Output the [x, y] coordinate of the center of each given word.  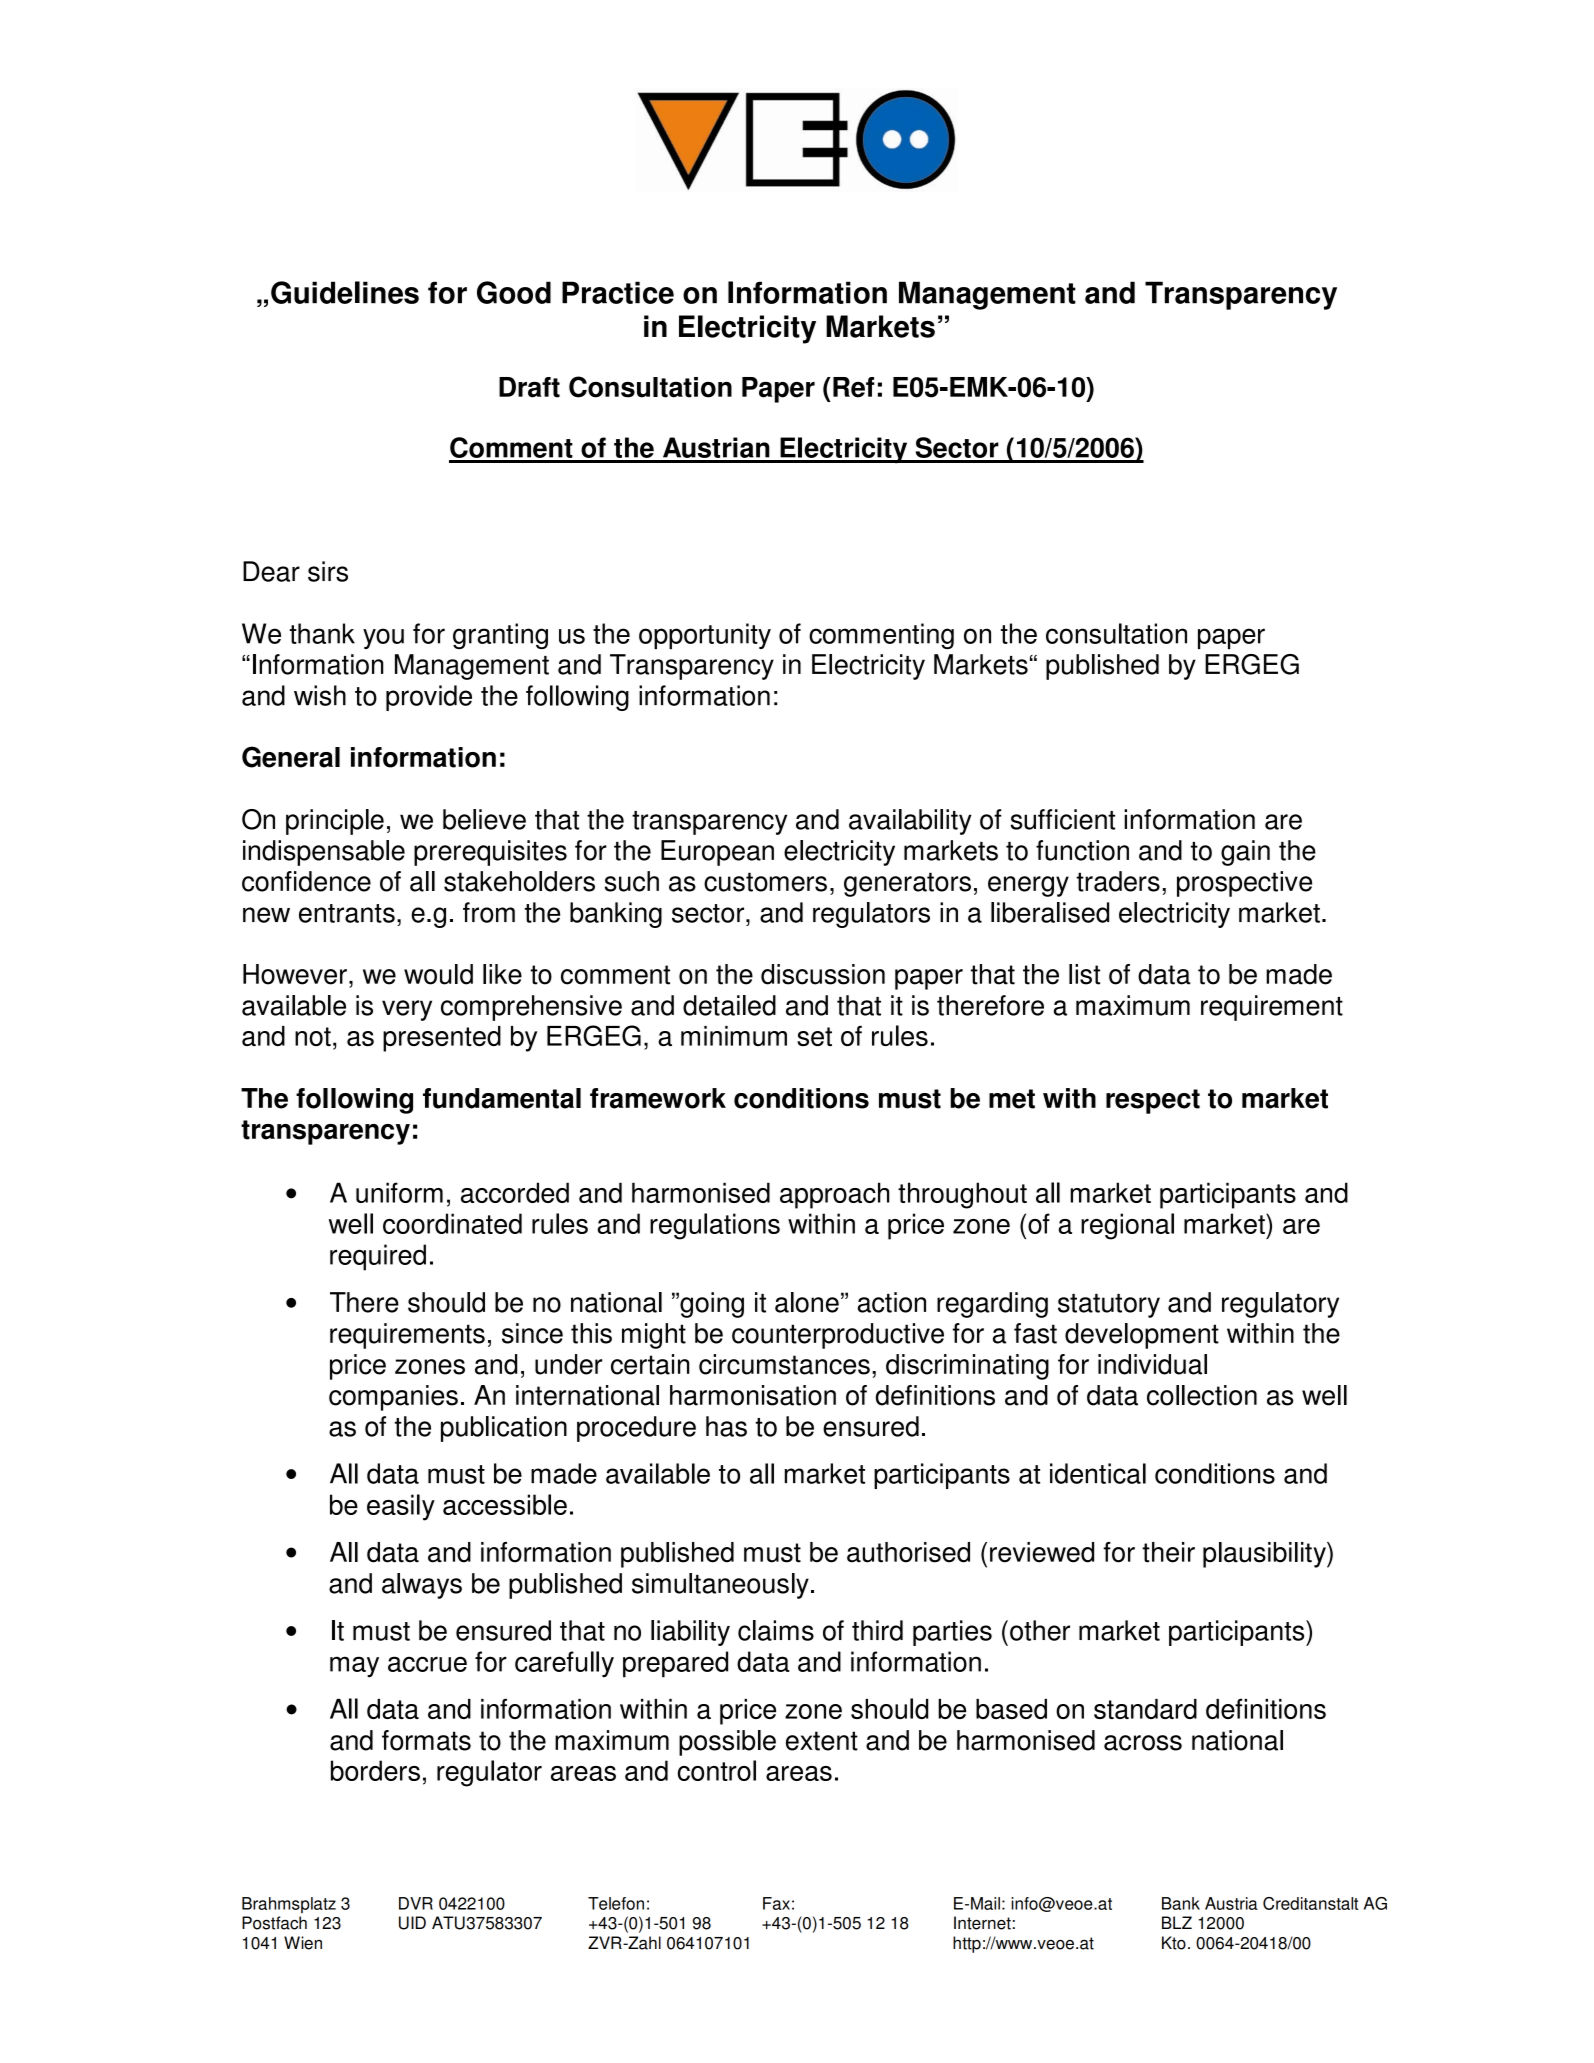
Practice [618, 292]
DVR [416, 1903]
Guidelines [345, 292]
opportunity [705, 636]
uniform [399, 1192]
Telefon [616, 1903]
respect [1153, 1101]
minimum [734, 1036]
